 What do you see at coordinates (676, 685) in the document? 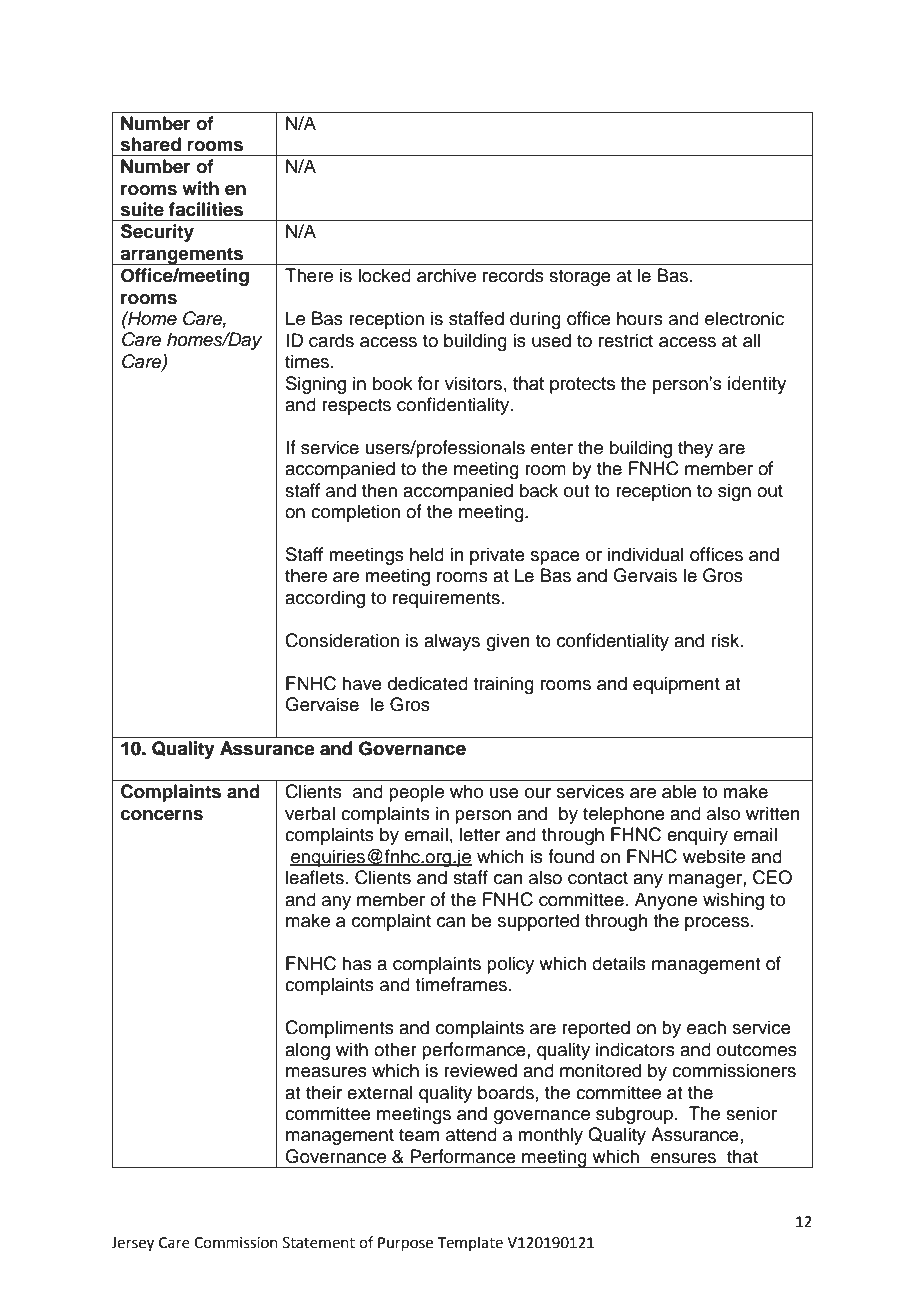
I see `equipment` at bounding box center [676, 685].
